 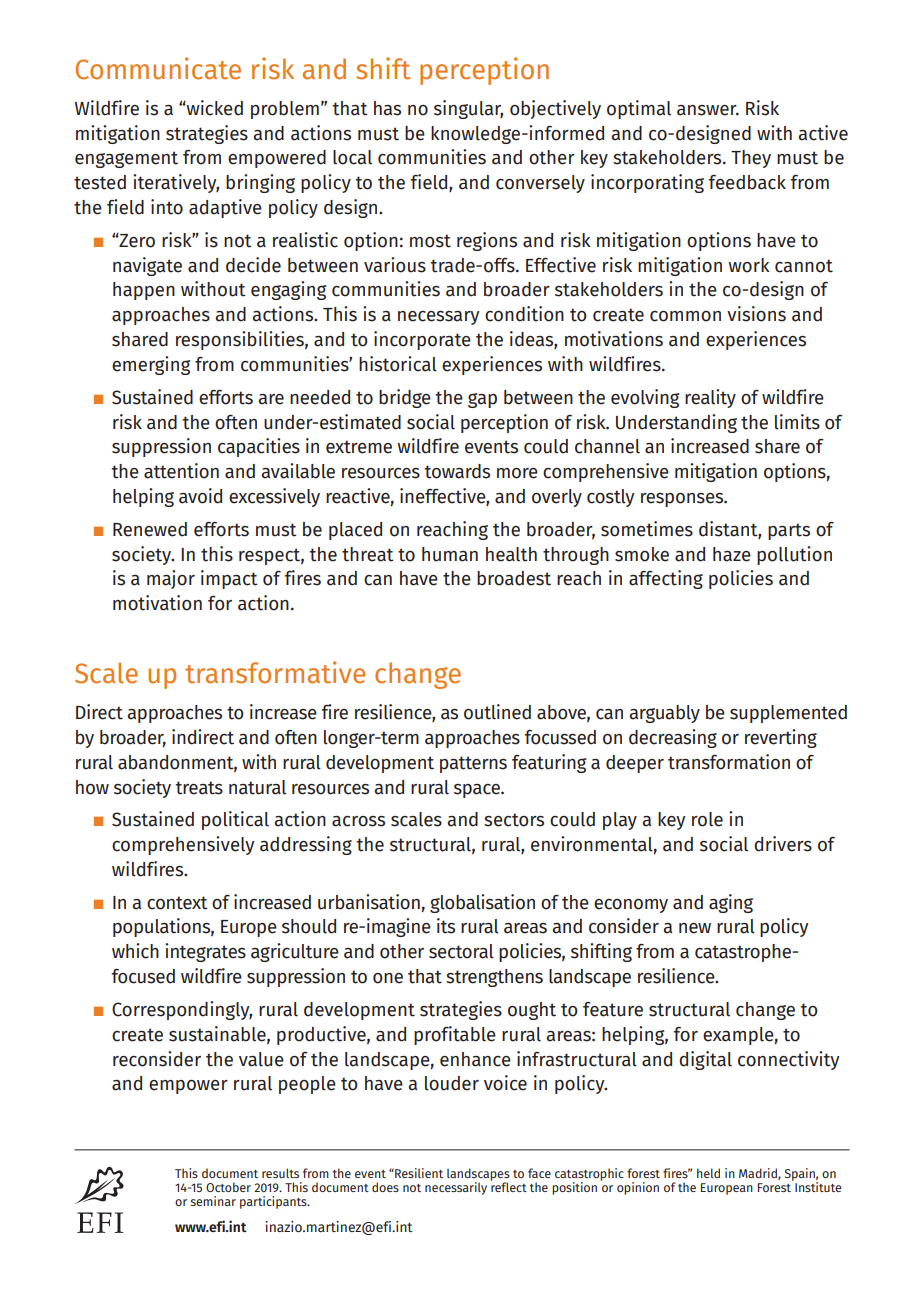 What do you see at coordinates (468, 109) in the document?
I see `singular` at bounding box center [468, 109].
